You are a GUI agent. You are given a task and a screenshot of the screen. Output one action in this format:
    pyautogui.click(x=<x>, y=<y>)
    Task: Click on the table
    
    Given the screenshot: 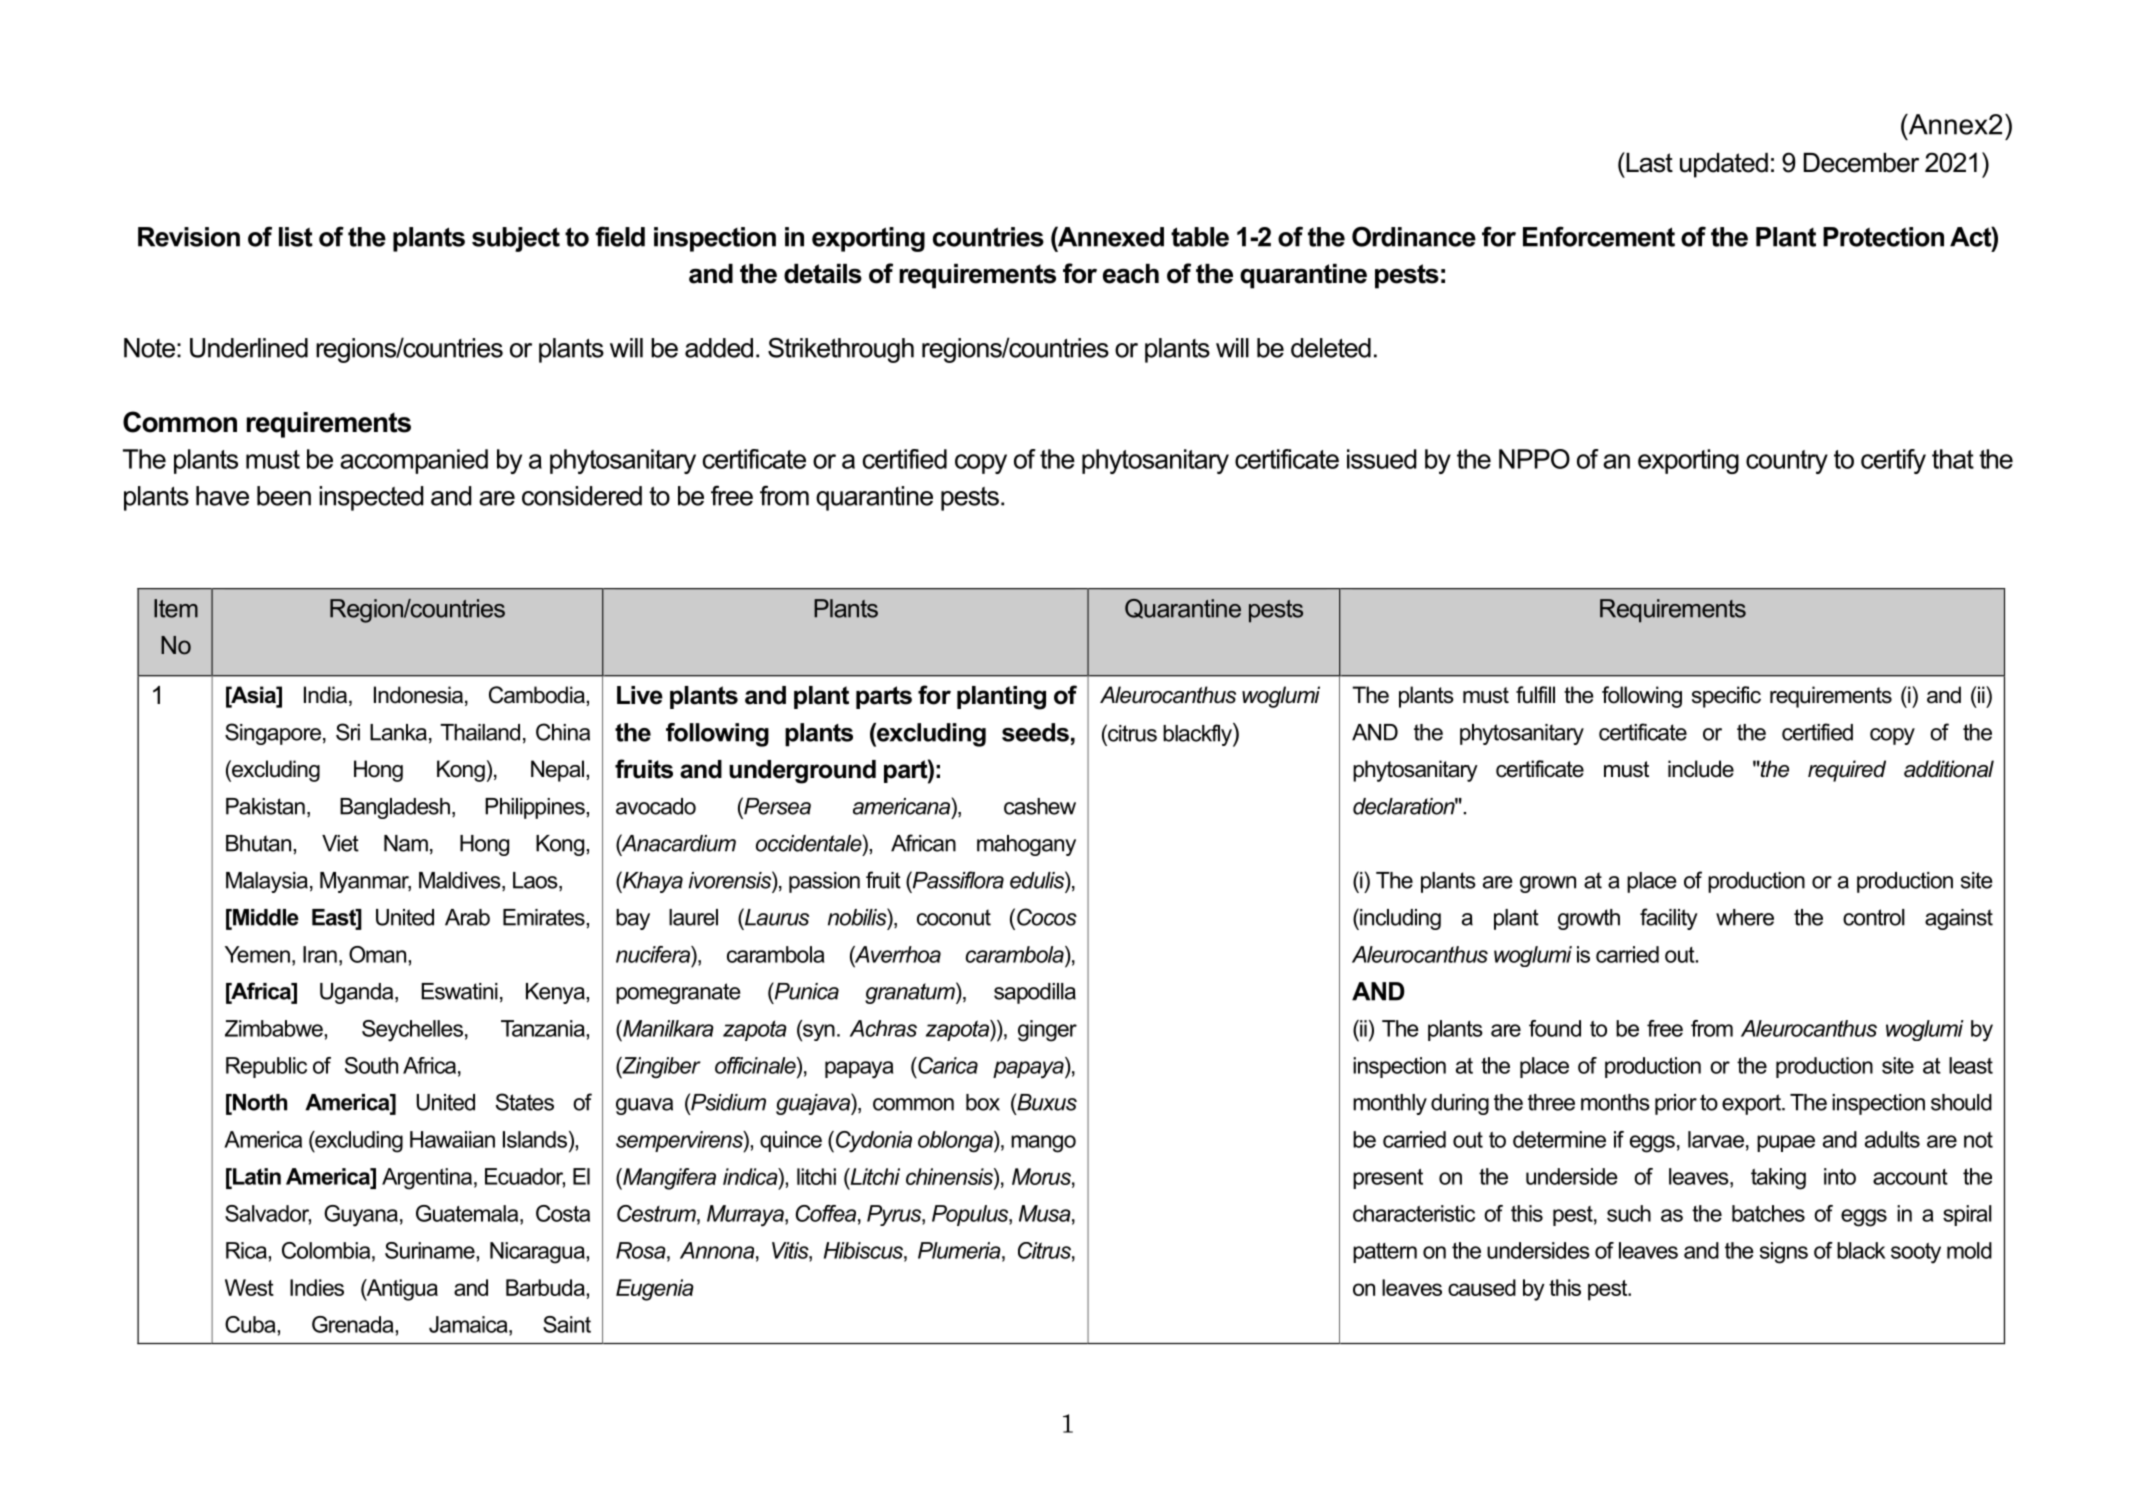 What is the action you would take?
    pyautogui.click(x=1200, y=237)
